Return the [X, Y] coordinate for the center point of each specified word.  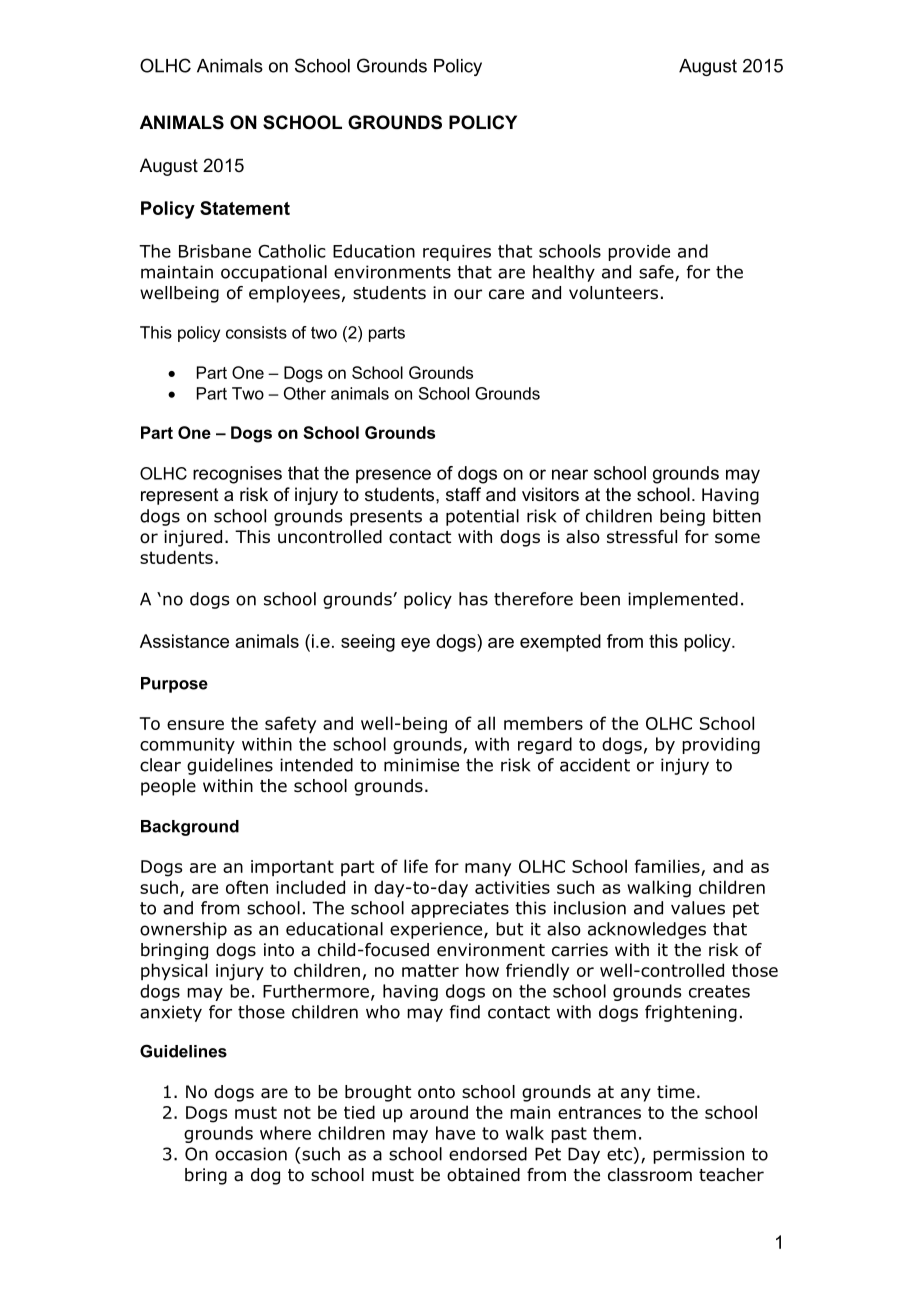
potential [482, 517]
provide [639, 252]
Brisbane [215, 251]
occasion [251, 1154]
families [668, 867]
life [416, 866]
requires [457, 253]
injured [193, 538]
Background [190, 828]
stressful [642, 537]
